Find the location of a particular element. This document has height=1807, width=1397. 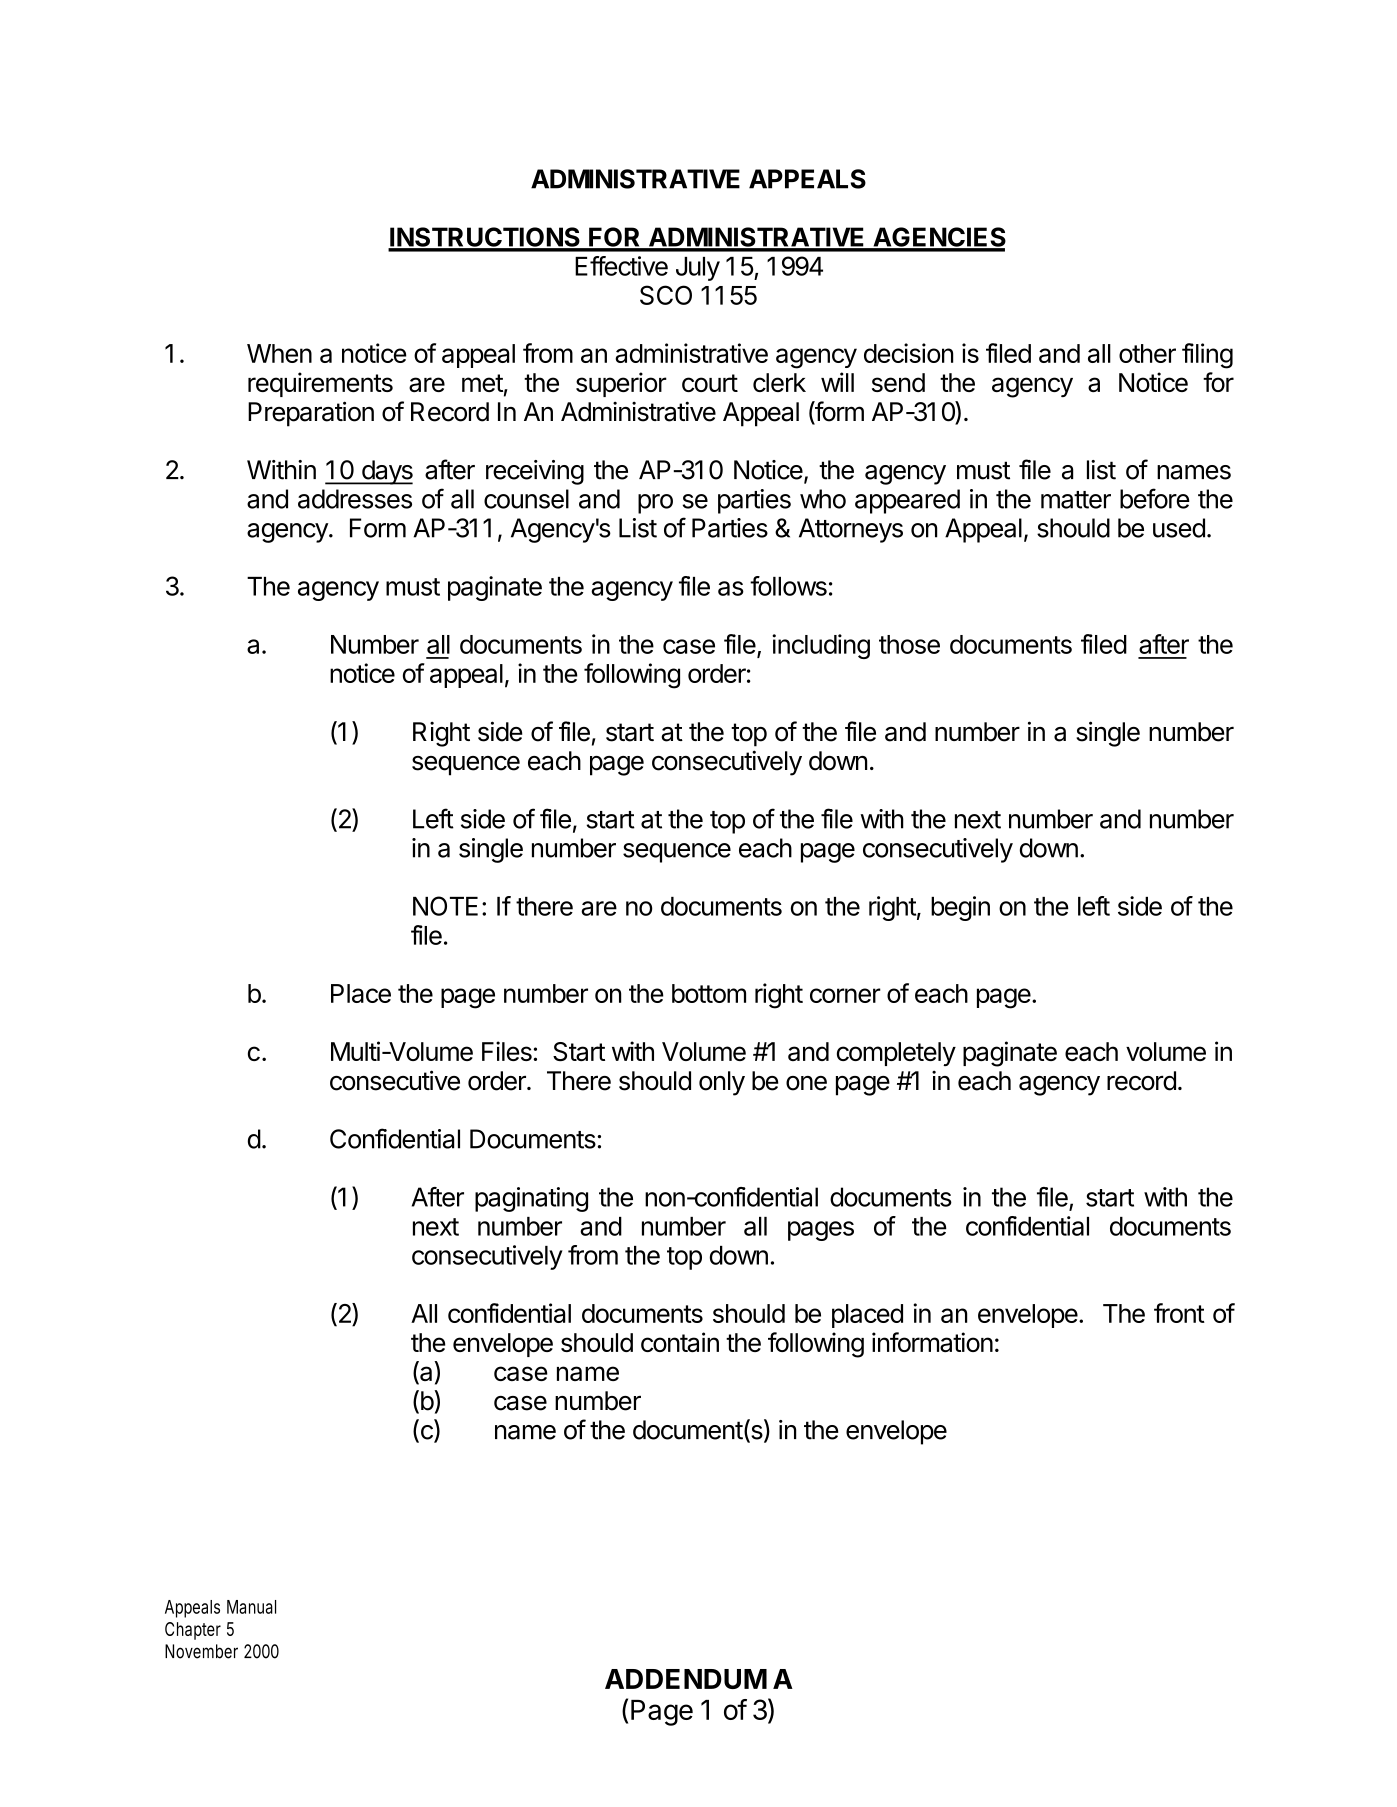

July is located at coordinates (698, 269).
